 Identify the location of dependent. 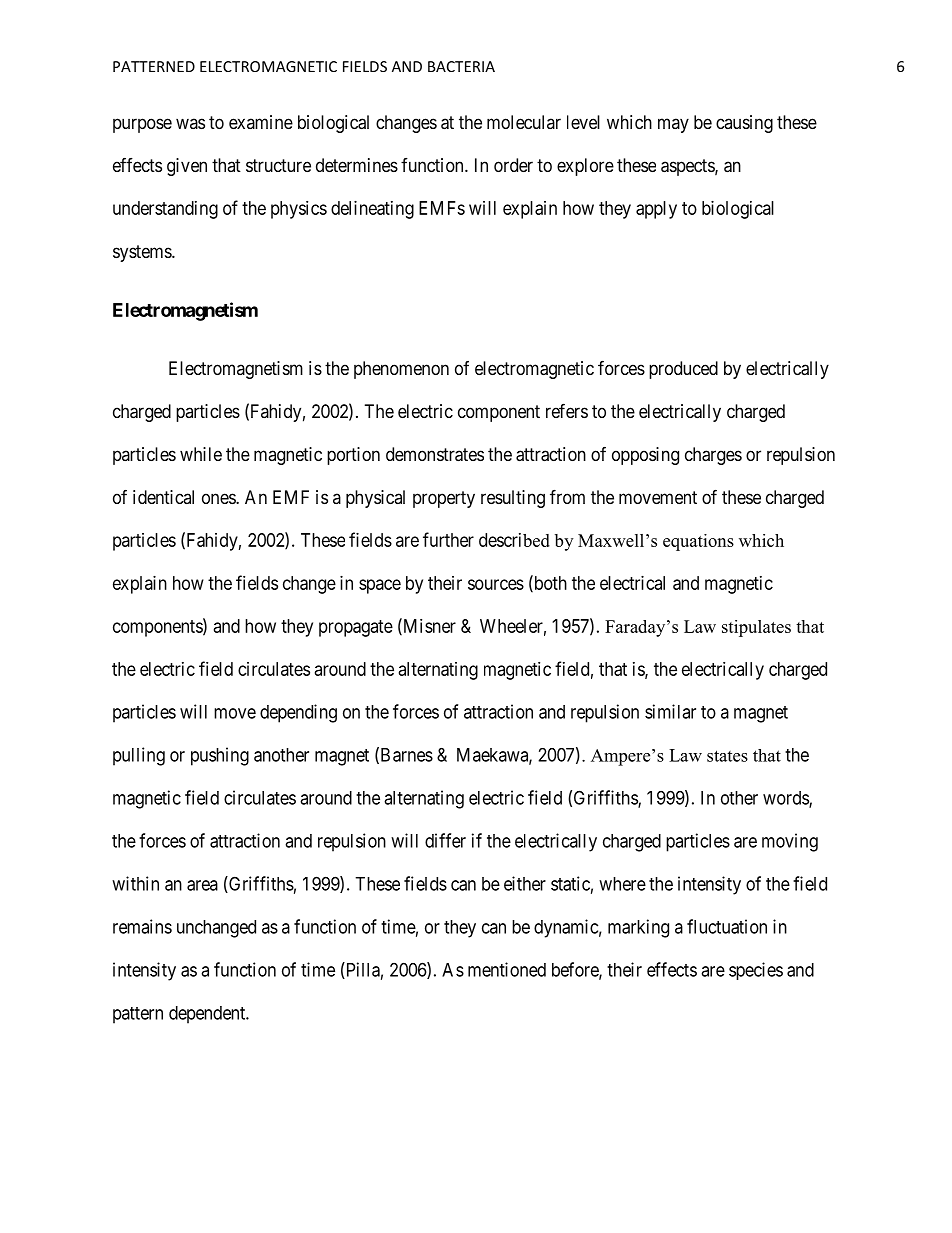
(208, 1015).
